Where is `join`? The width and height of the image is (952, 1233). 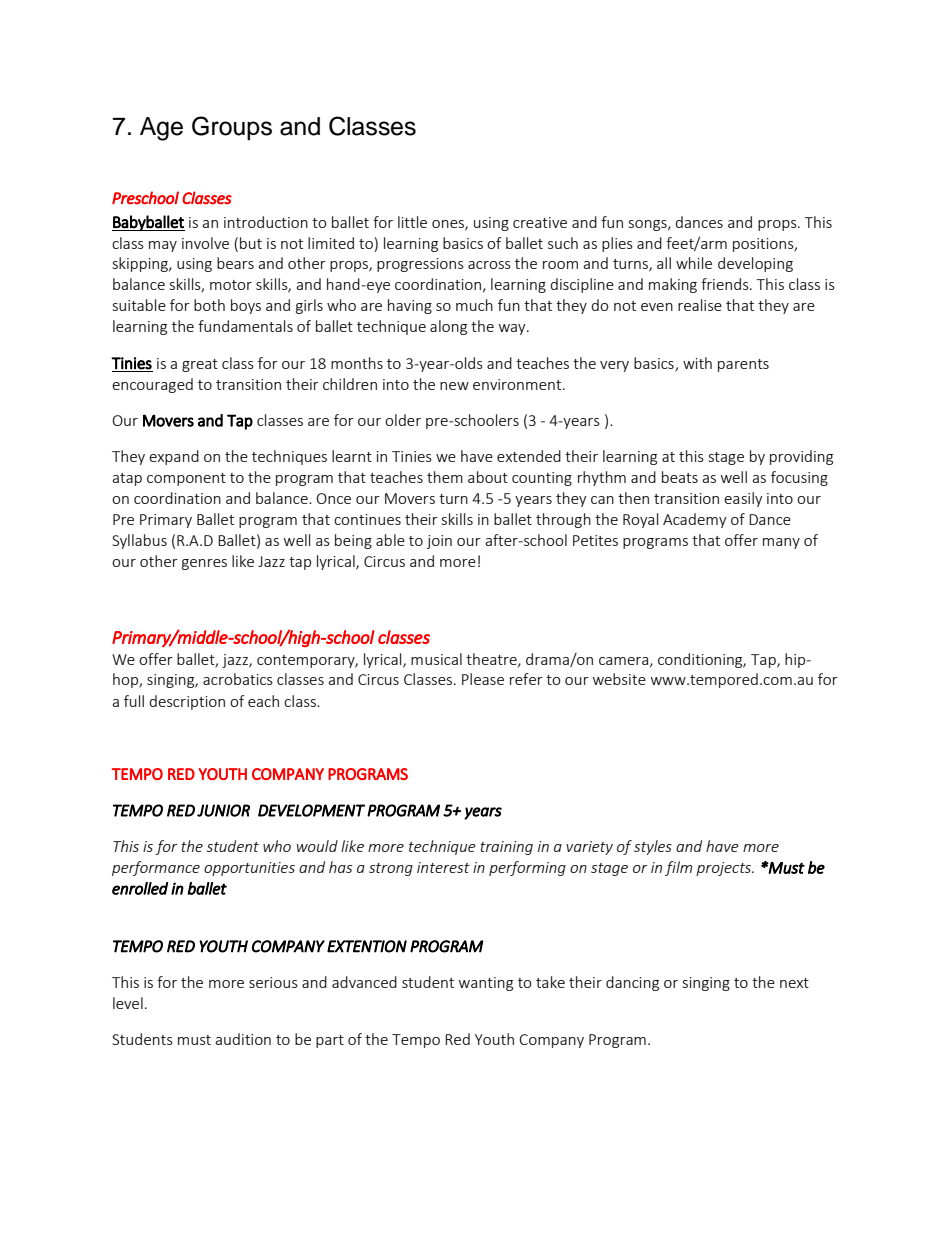
join is located at coordinates (439, 542).
